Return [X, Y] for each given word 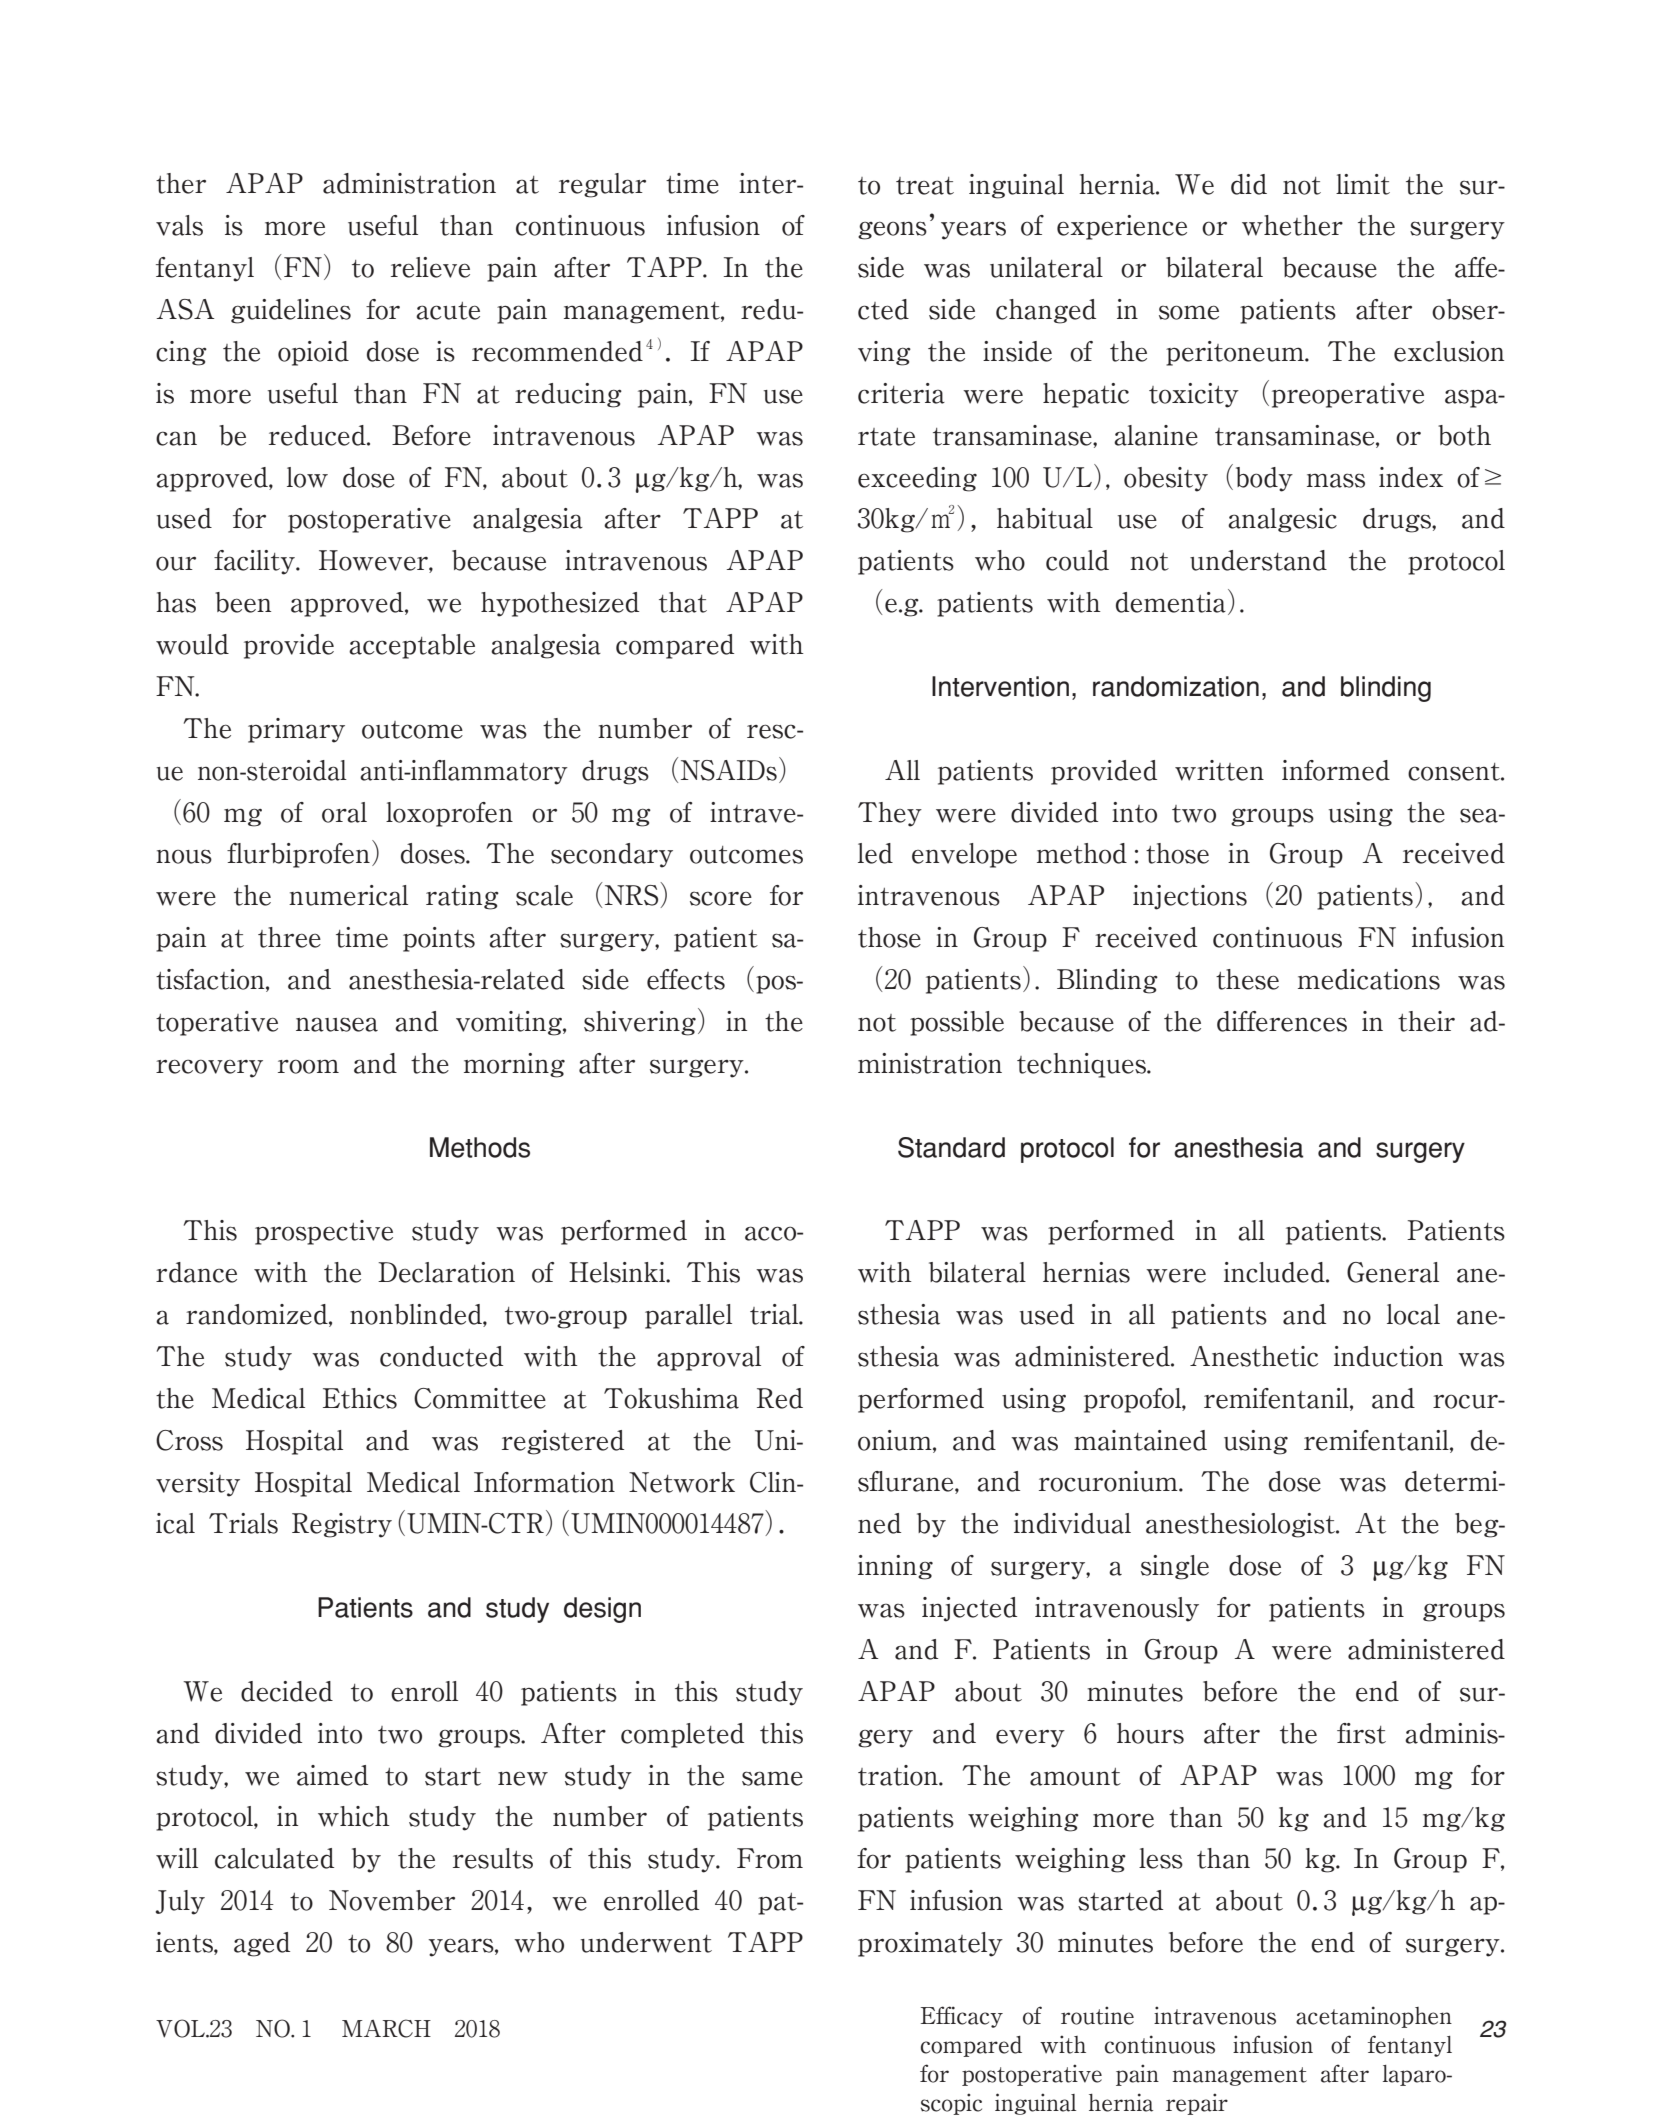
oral [344, 812]
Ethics [360, 1398]
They [890, 814]
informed [1336, 770]
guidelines [291, 311]
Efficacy [962, 2017]
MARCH [386, 2028]
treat [925, 186]
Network [682, 1482]
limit [1363, 184]
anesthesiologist [1241, 1525]
